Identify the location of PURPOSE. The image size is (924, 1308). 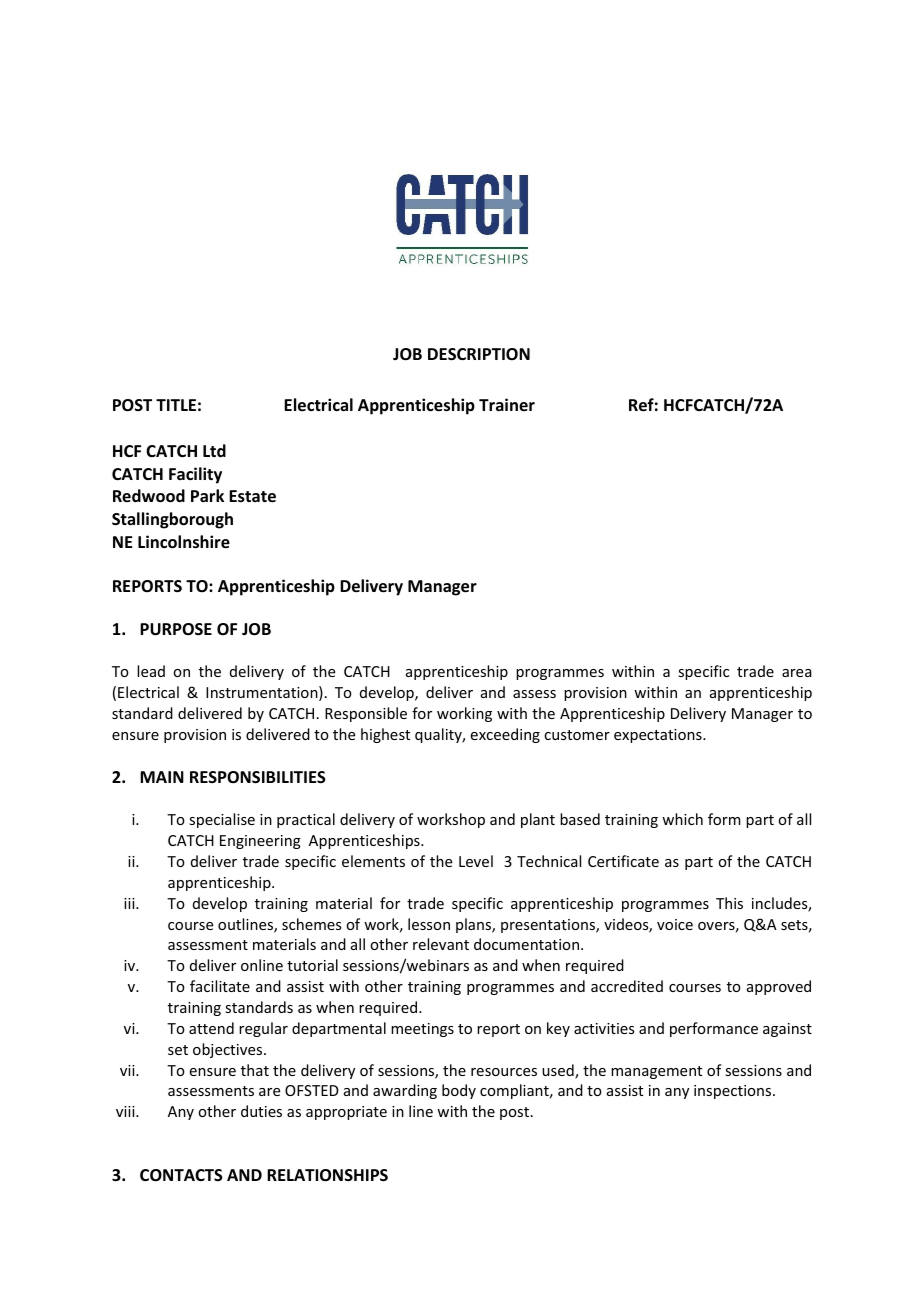
(176, 629).
